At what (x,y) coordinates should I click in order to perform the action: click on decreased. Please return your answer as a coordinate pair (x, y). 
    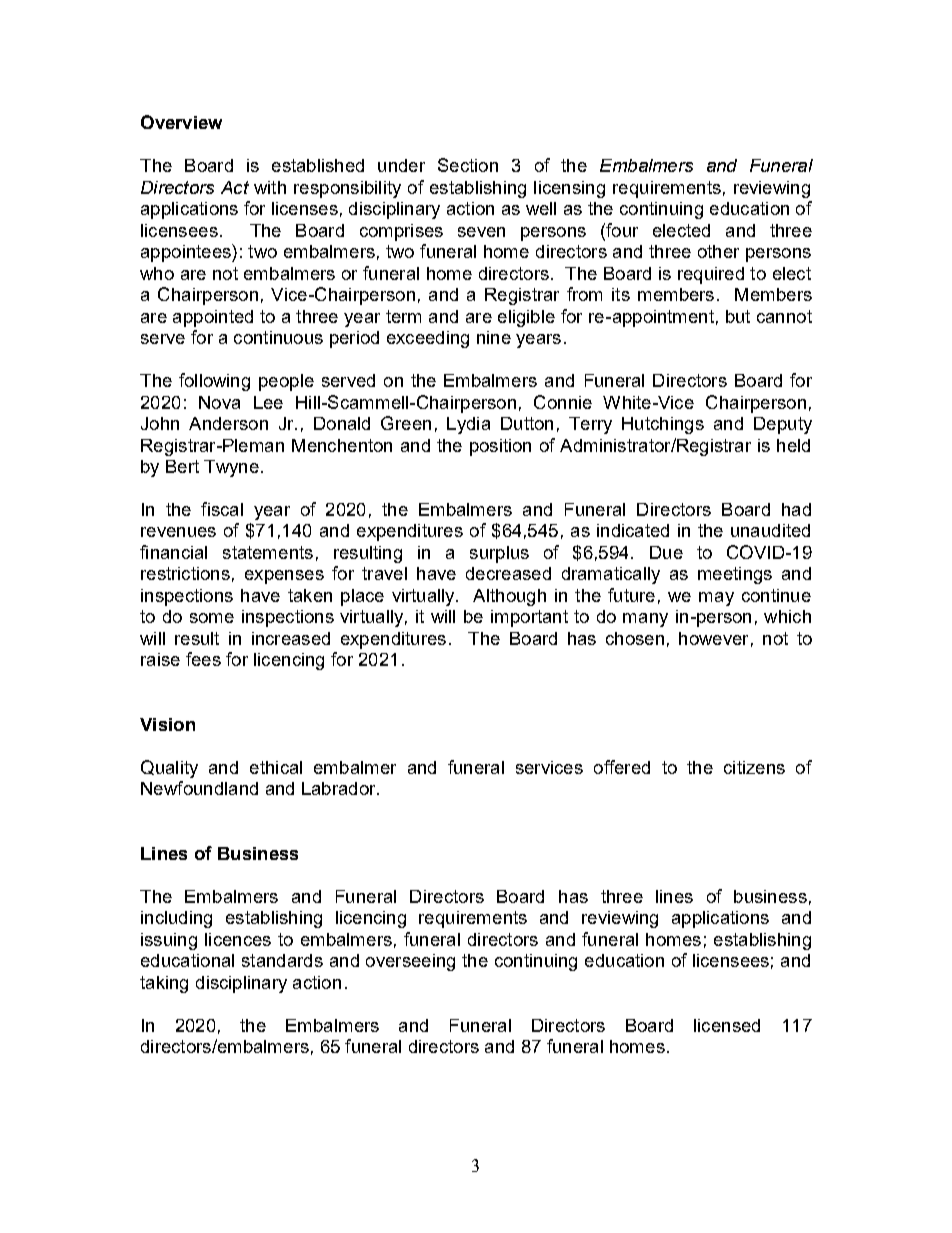
    Looking at the image, I should click on (508, 573).
